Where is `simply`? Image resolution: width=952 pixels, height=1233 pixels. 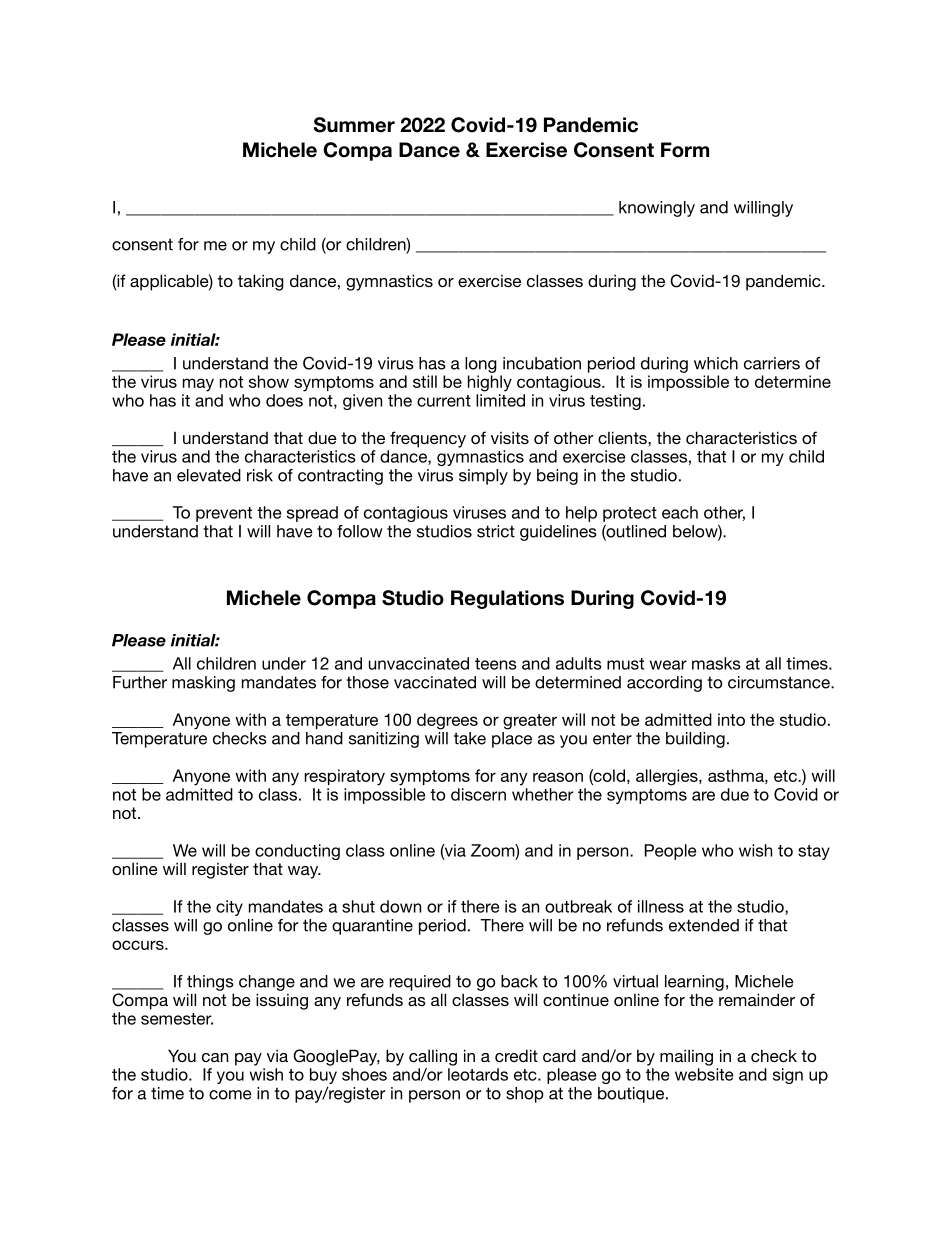 simply is located at coordinates (483, 477).
